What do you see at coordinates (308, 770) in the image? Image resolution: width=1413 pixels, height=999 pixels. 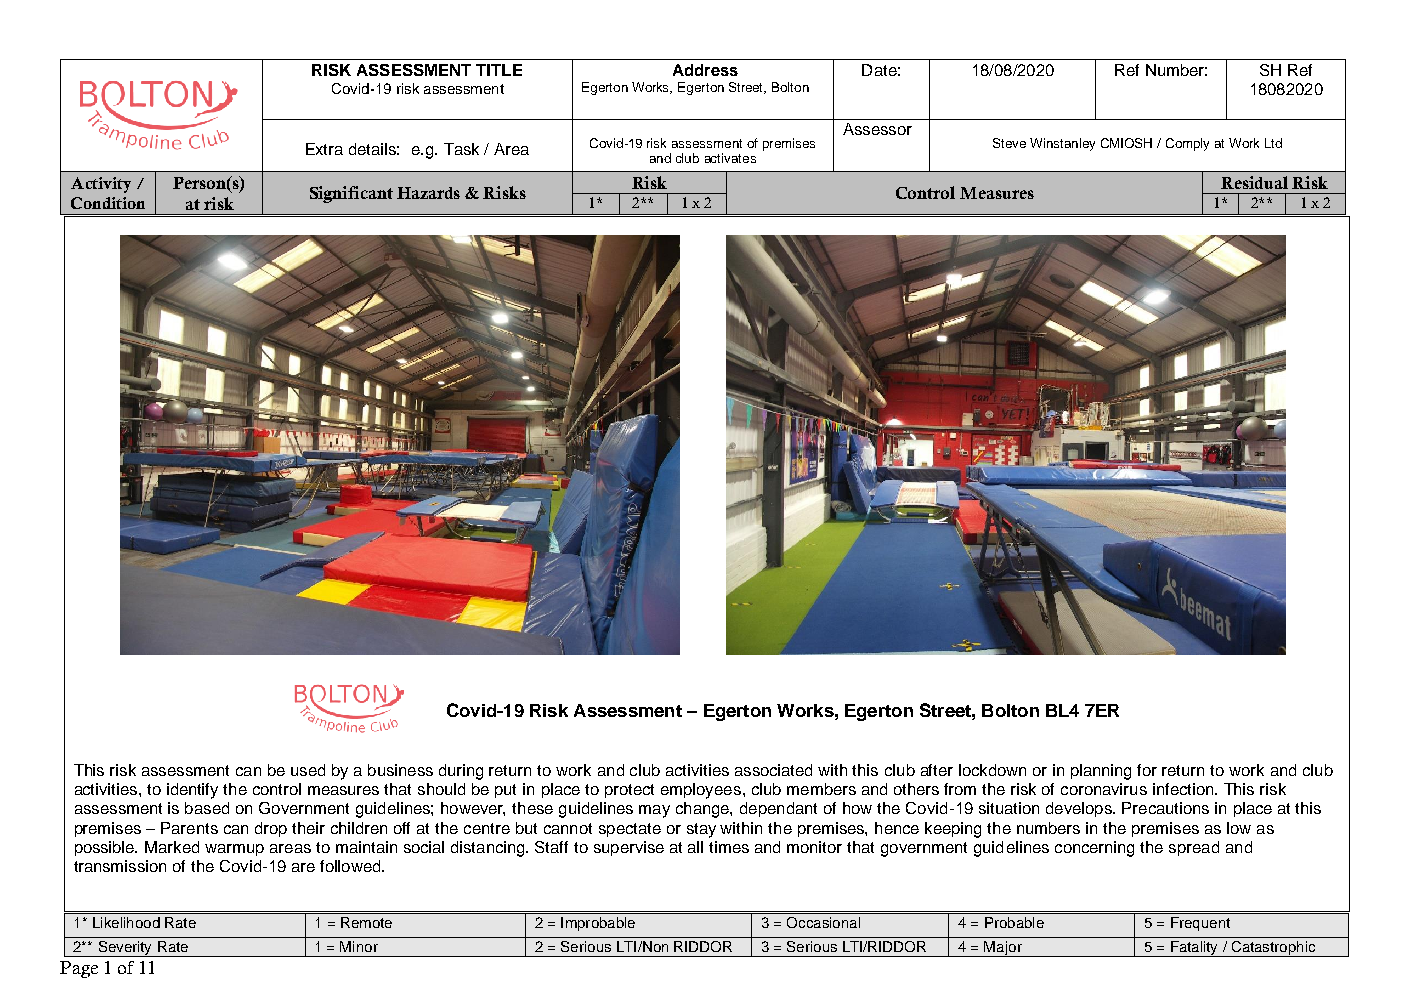 I see `used` at bounding box center [308, 770].
